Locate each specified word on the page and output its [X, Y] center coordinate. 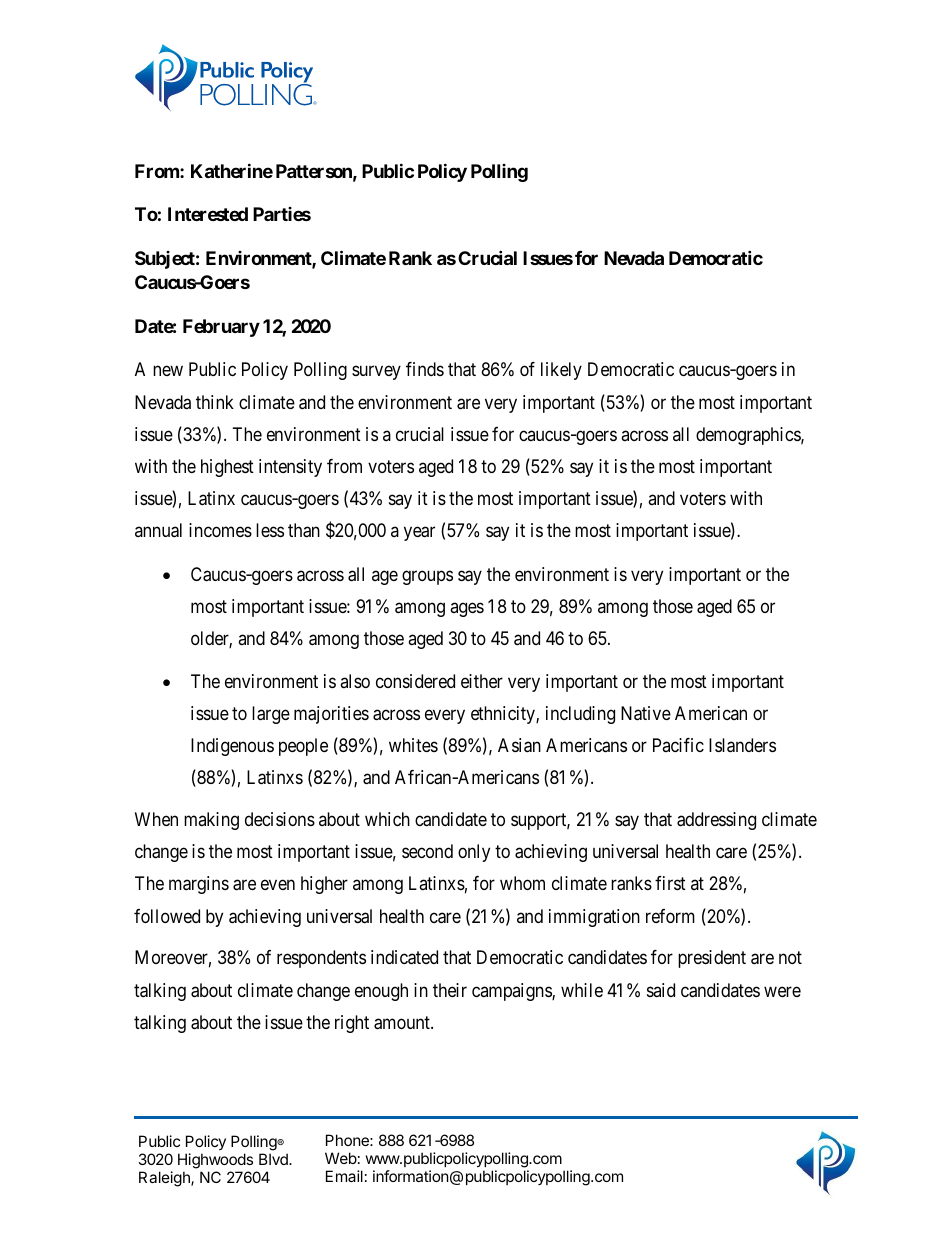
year [419, 534]
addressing [716, 821]
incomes [220, 530]
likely [561, 371]
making [211, 821]
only [474, 853]
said [661, 990]
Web [341, 1158]
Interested [208, 214]
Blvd [274, 1159]
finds [425, 369]
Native [646, 713]
